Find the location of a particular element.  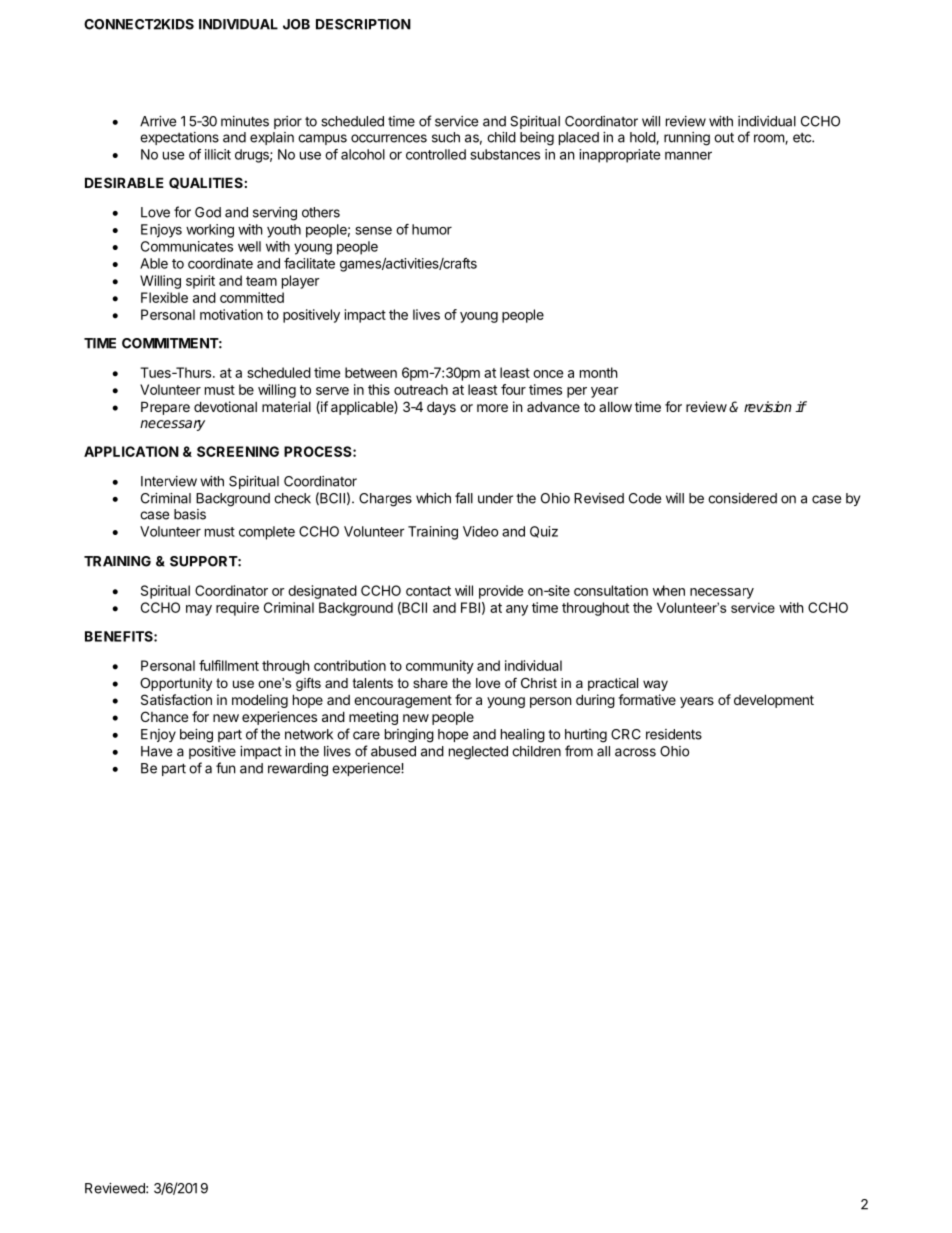

month is located at coordinates (599, 372).
